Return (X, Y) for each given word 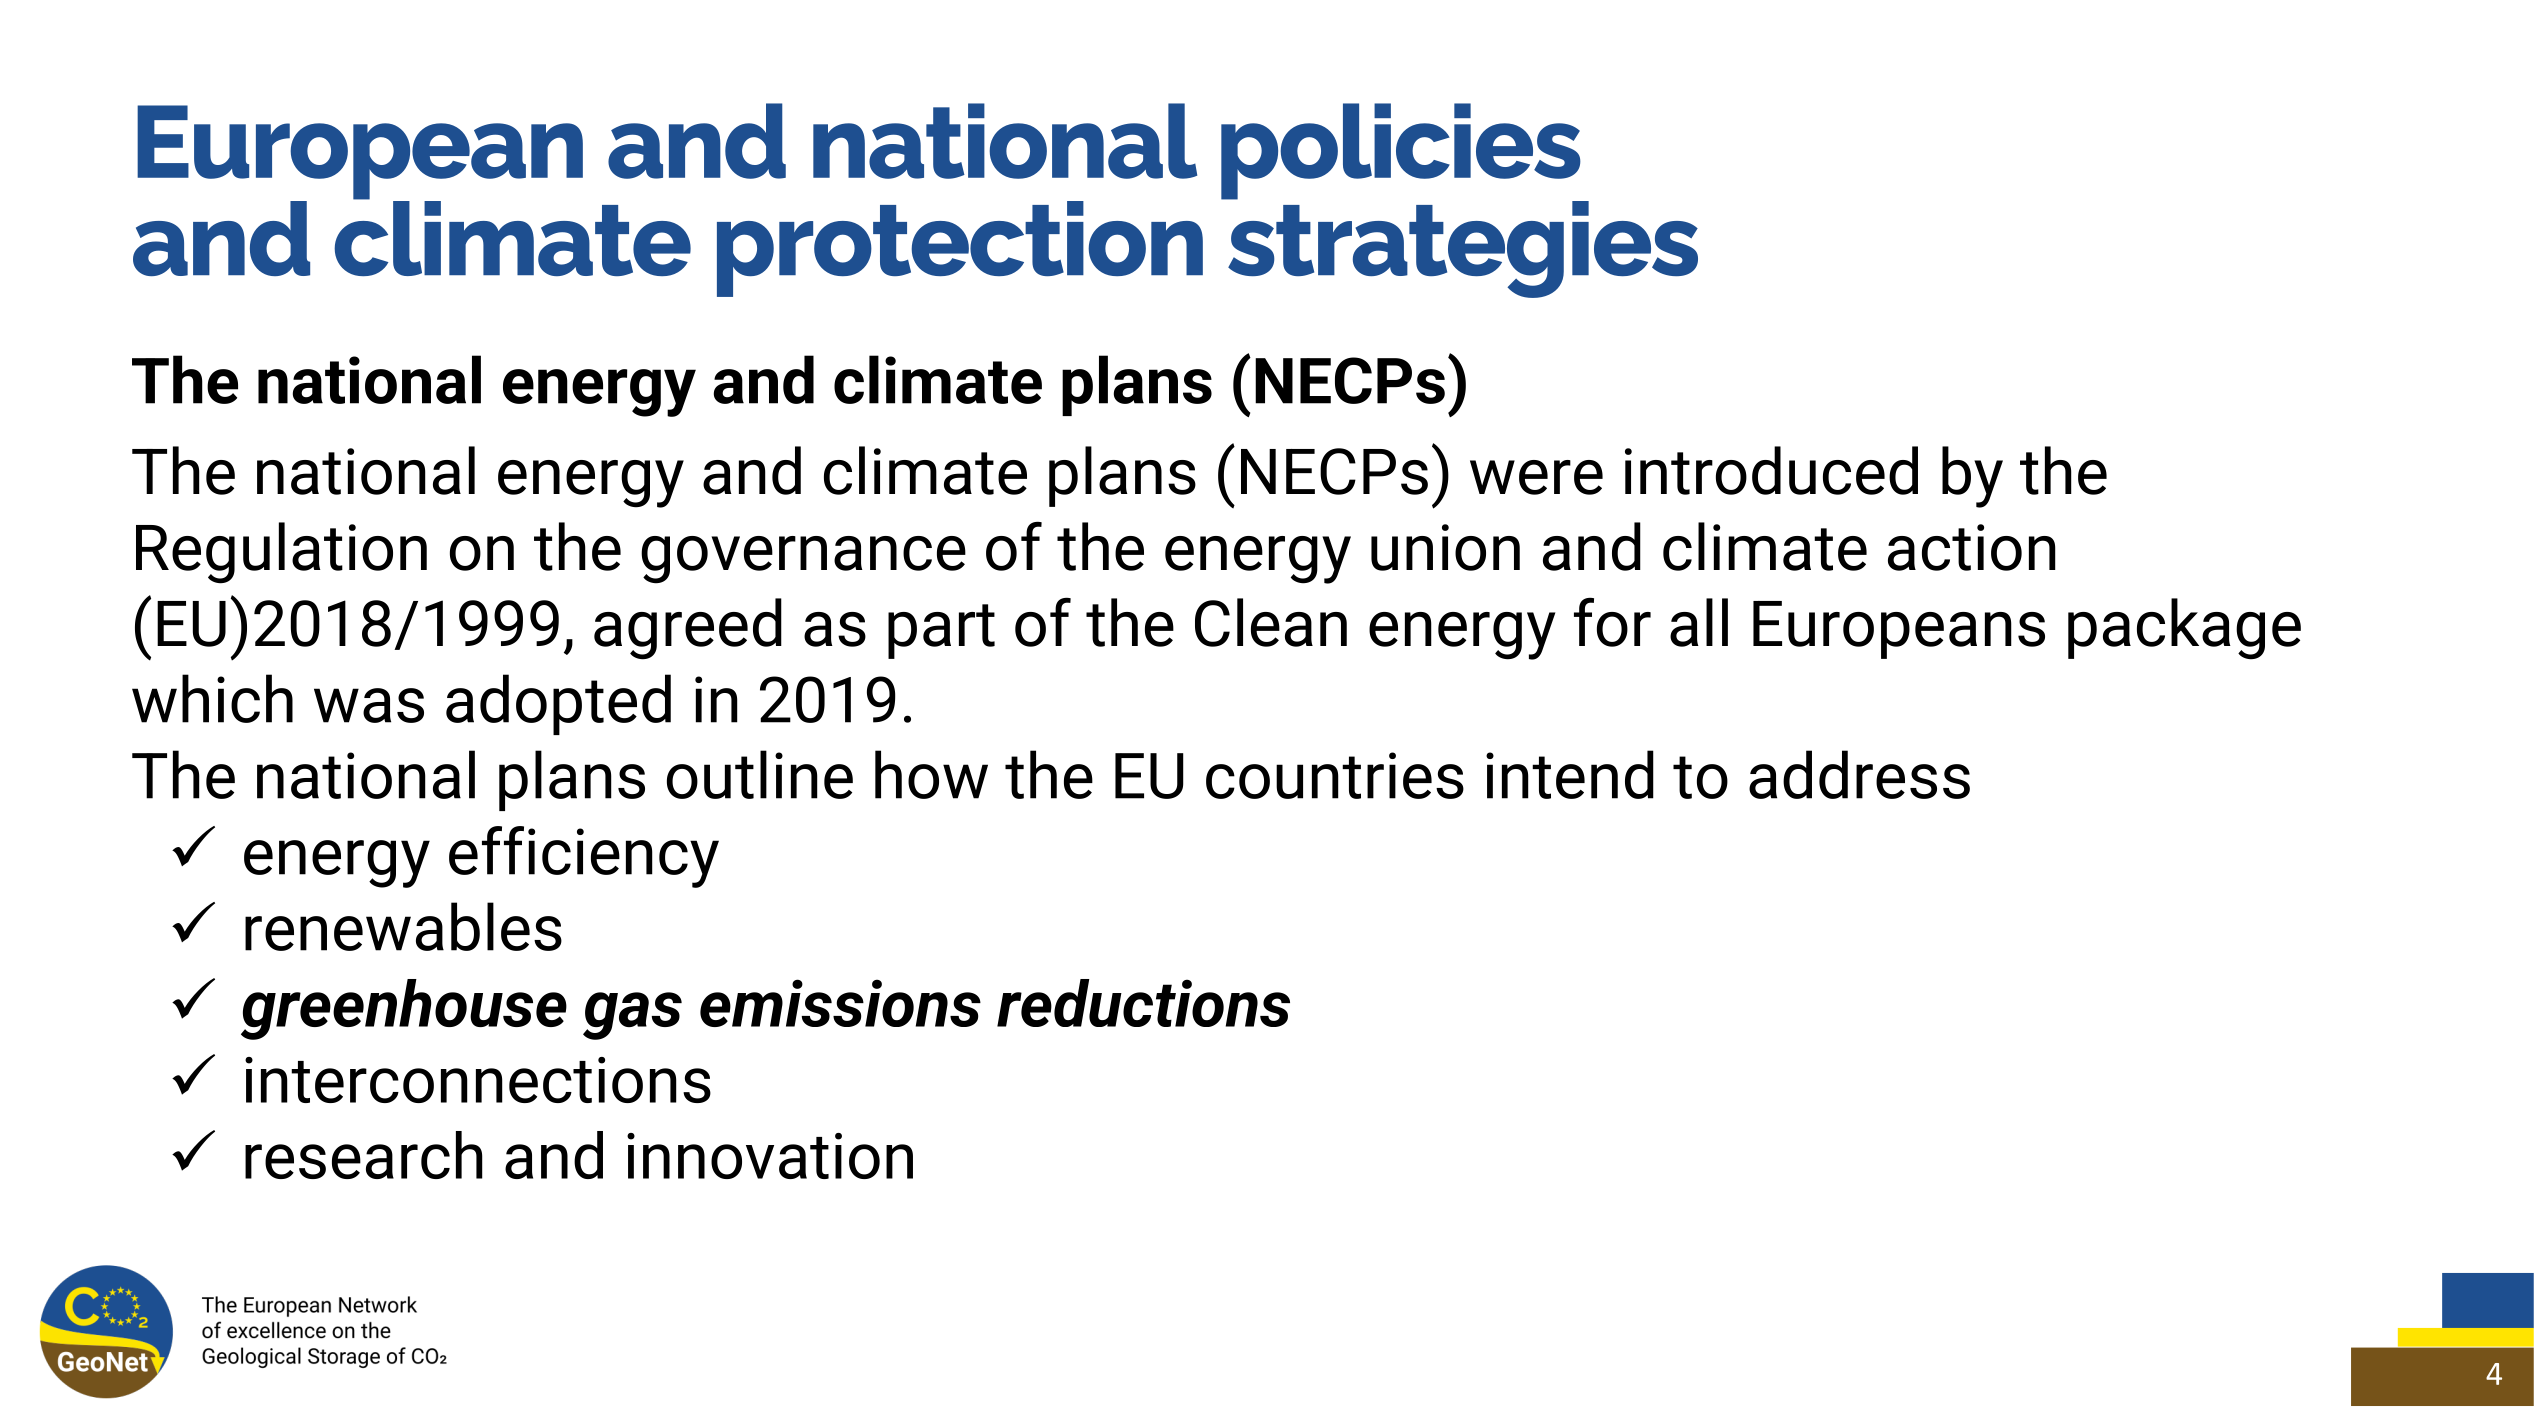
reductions (1143, 1003)
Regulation (281, 553)
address (1859, 774)
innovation (770, 1156)
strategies (1462, 248)
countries (1335, 775)
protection (960, 249)
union (1445, 547)
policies (1402, 152)
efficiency (584, 857)
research (364, 1155)
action (1972, 547)
